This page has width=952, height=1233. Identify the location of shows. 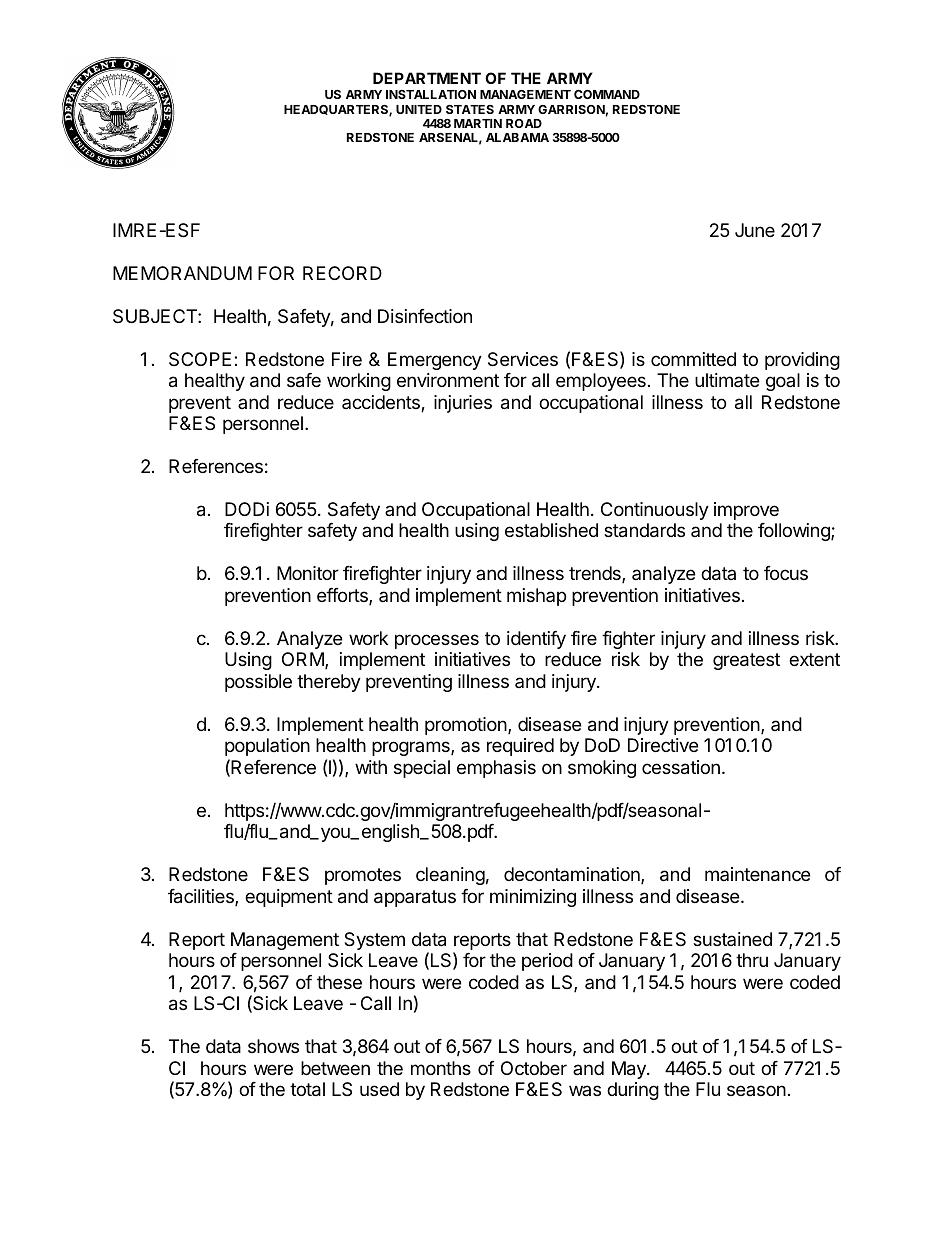
(273, 1046).
